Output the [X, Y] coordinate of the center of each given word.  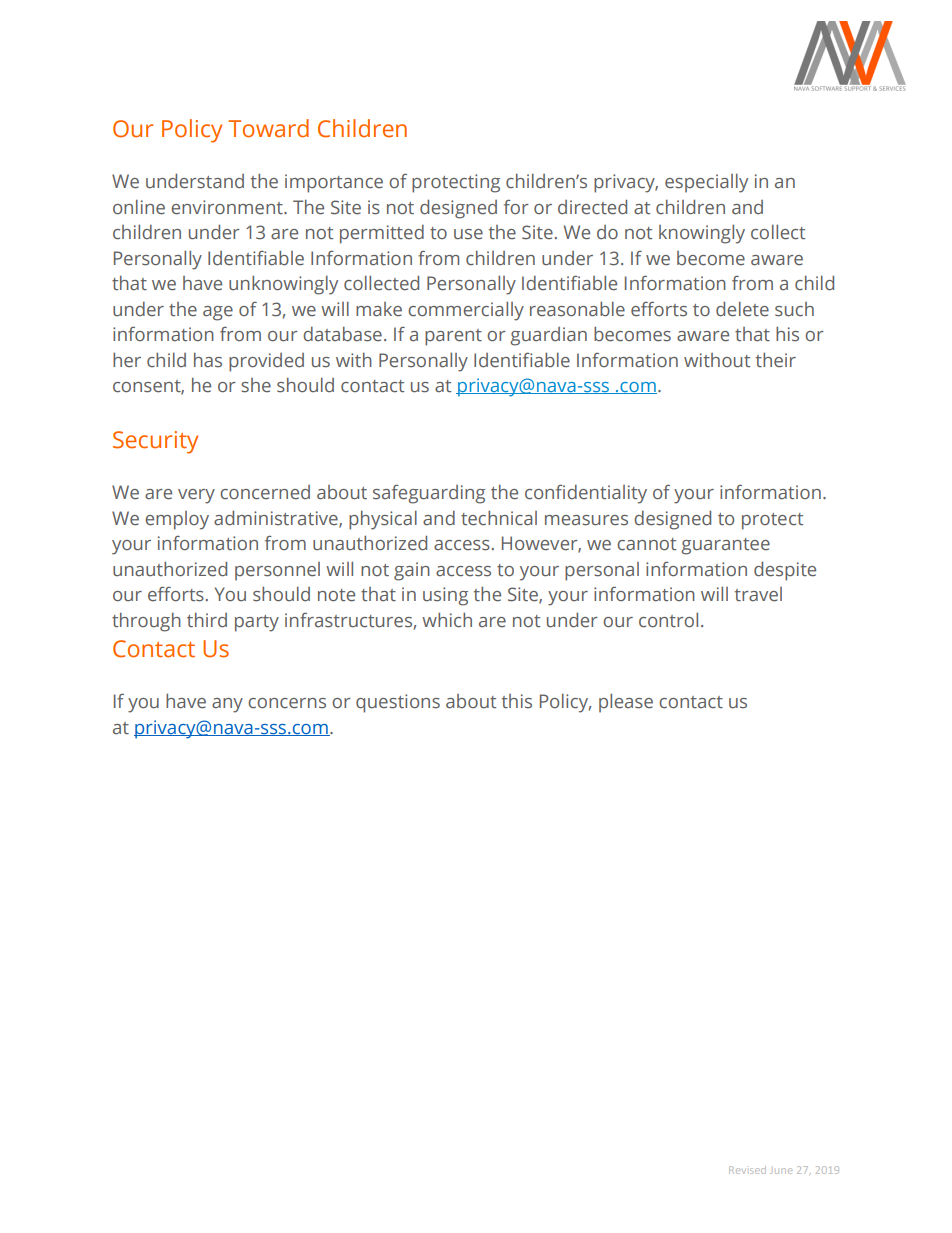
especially [706, 183]
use [468, 234]
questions [398, 703]
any [227, 705]
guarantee [725, 546]
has [208, 360]
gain [412, 571]
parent [453, 337]
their [776, 360]
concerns [287, 703]
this [517, 701]
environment [228, 207]
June [781, 1171]
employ [177, 520]
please [626, 703]
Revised [747, 1170]
